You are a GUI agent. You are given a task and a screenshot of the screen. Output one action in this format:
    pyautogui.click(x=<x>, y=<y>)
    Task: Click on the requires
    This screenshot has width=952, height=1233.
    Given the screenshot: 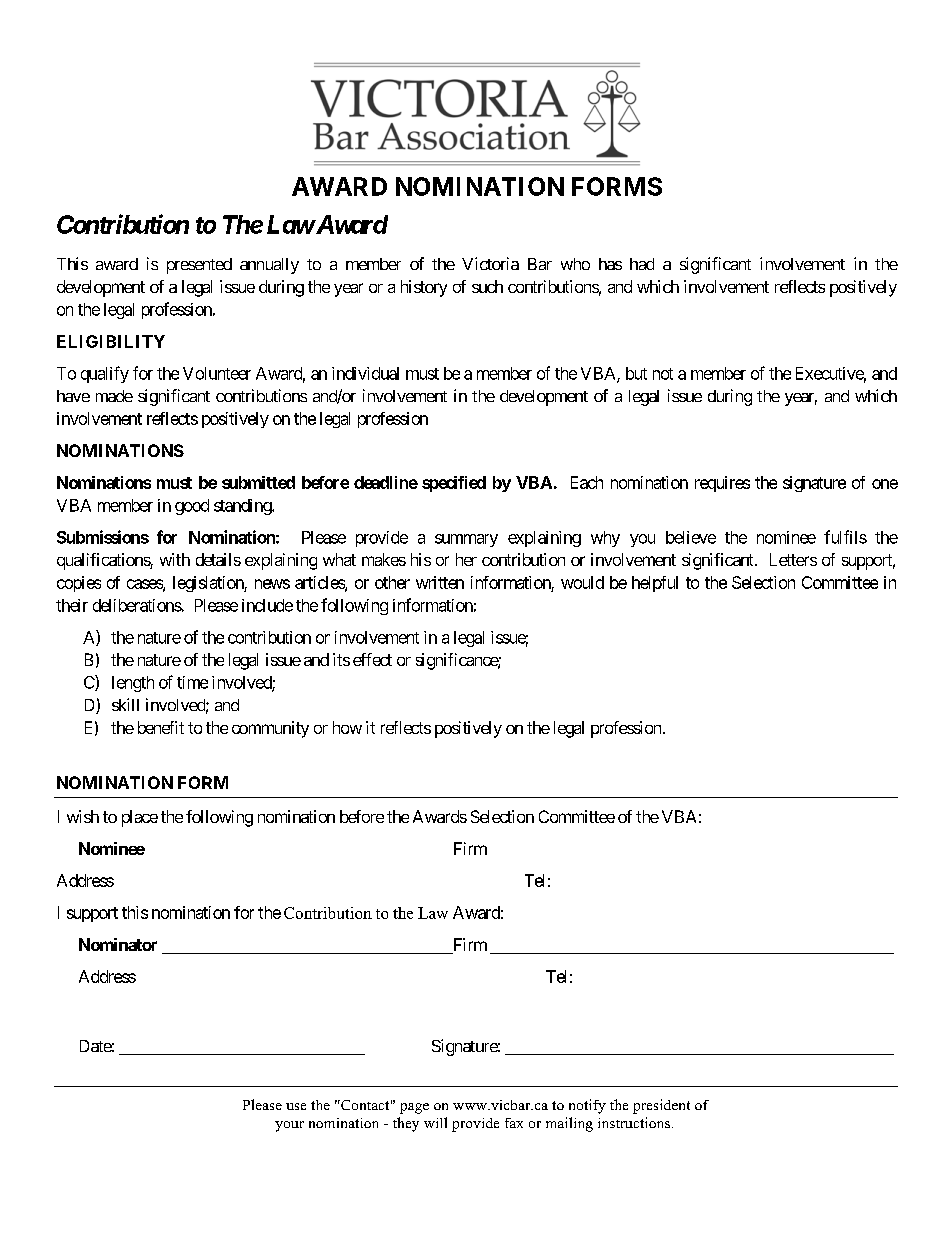 What is the action you would take?
    pyautogui.click(x=722, y=484)
